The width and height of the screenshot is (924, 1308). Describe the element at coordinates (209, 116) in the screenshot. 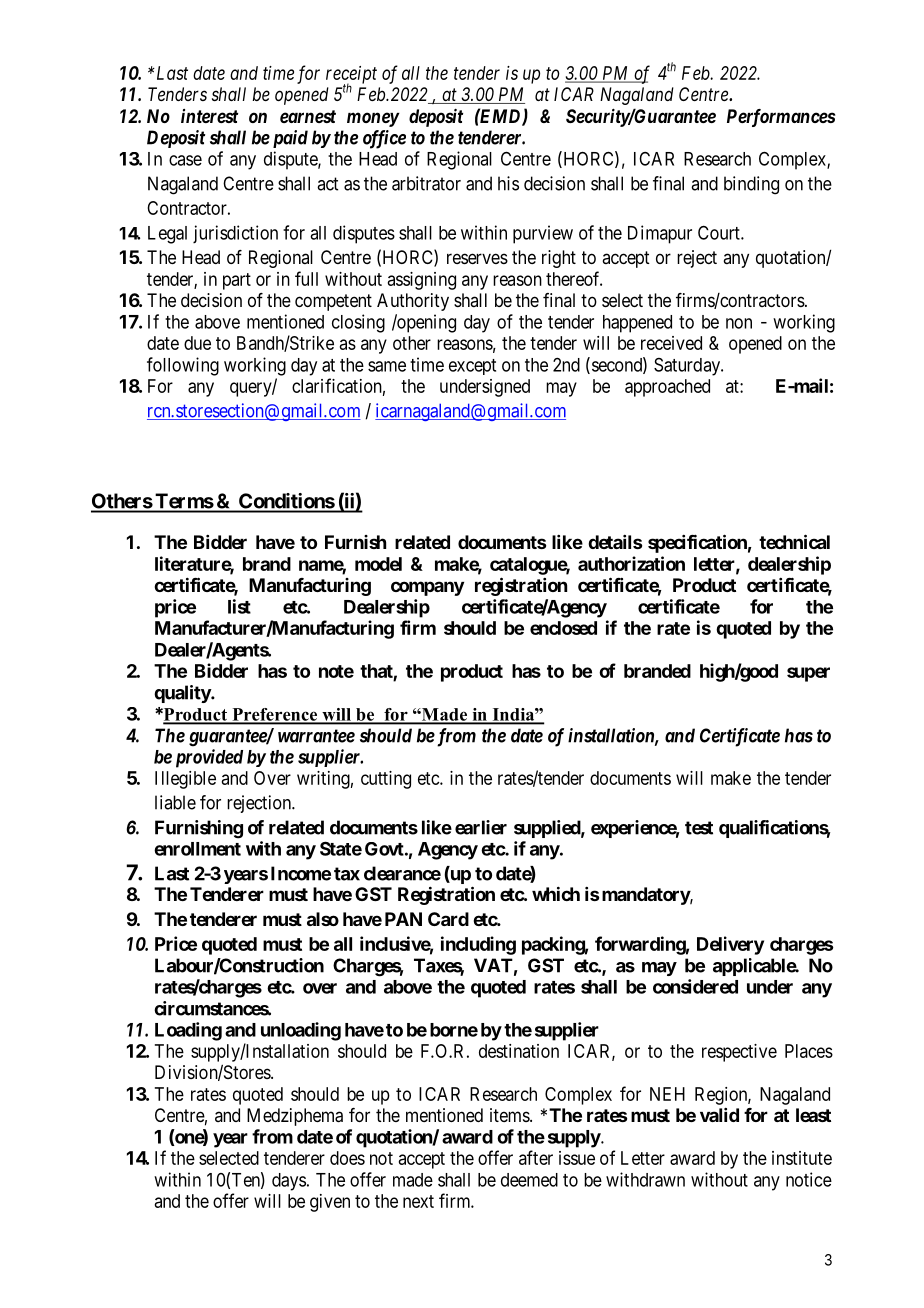

I see `interest` at that location.
